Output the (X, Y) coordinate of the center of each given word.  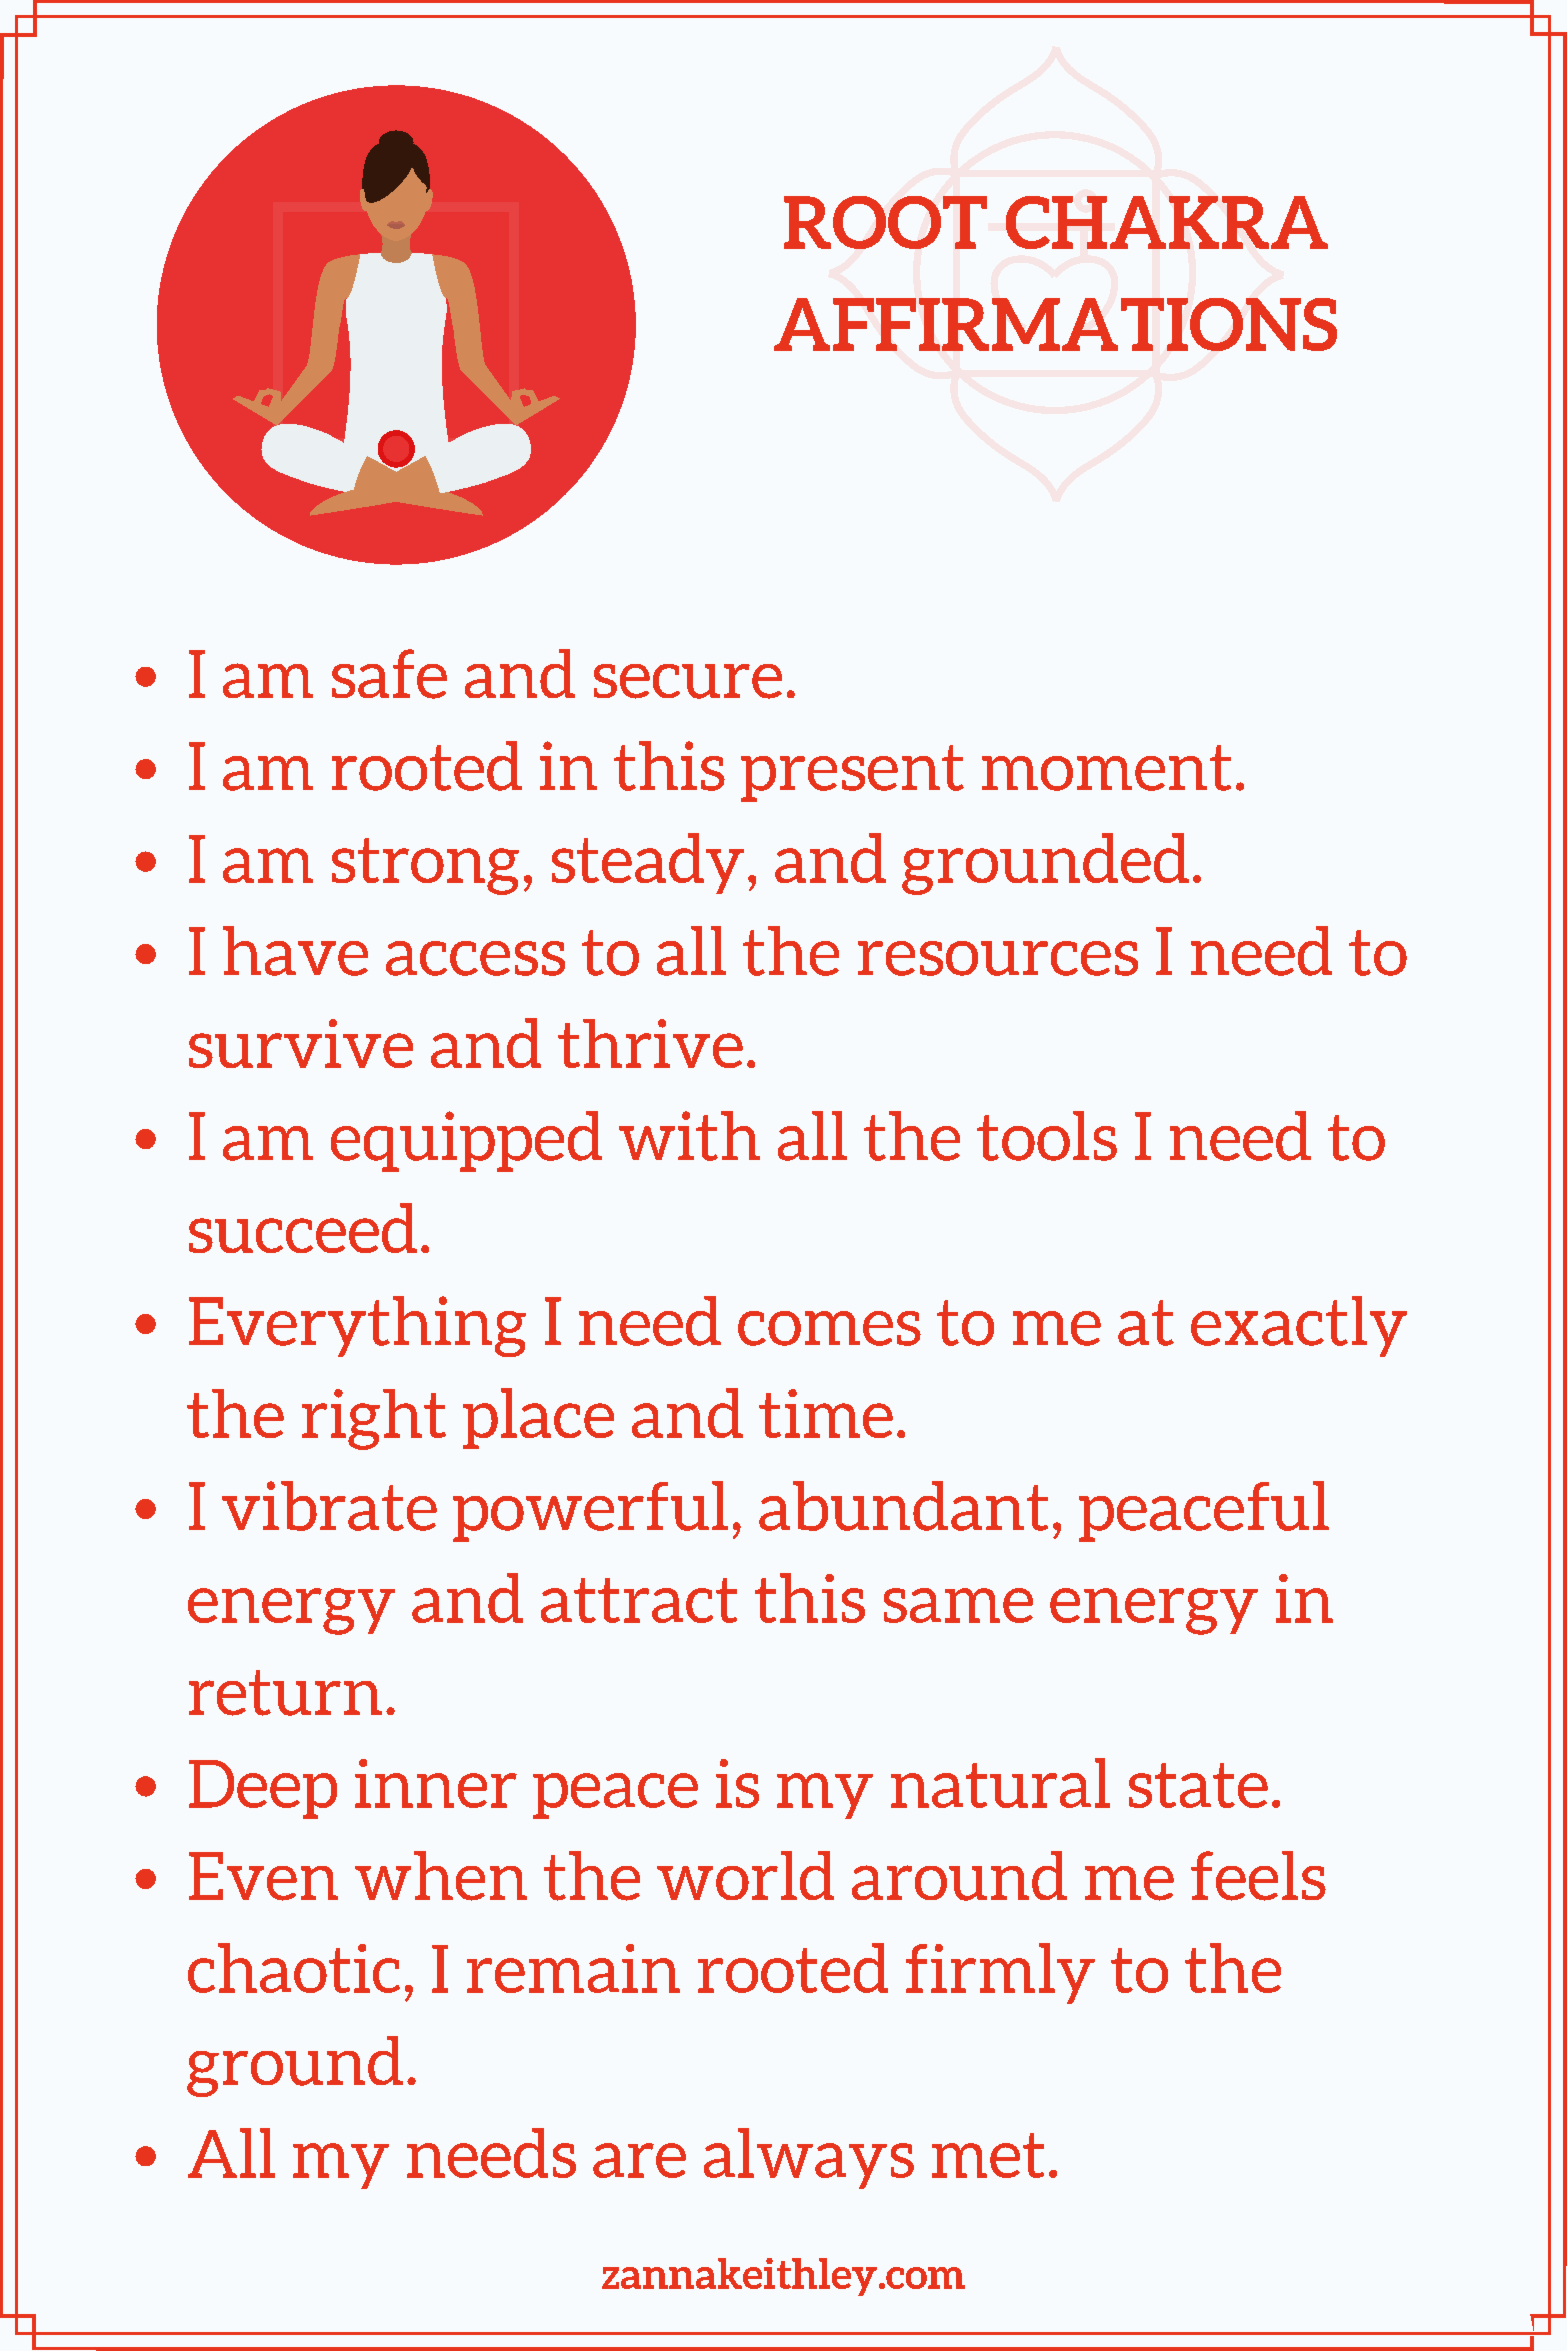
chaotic (294, 1968)
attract (639, 1600)
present (852, 773)
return (285, 1693)
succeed (303, 1228)
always (809, 2158)
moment (1106, 768)
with (689, 1136)
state (1198, 1785)
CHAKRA (1167, 222)
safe (389, 674)
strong (425, 866)
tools (1047, 1136)
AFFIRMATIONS (1055, 324)
